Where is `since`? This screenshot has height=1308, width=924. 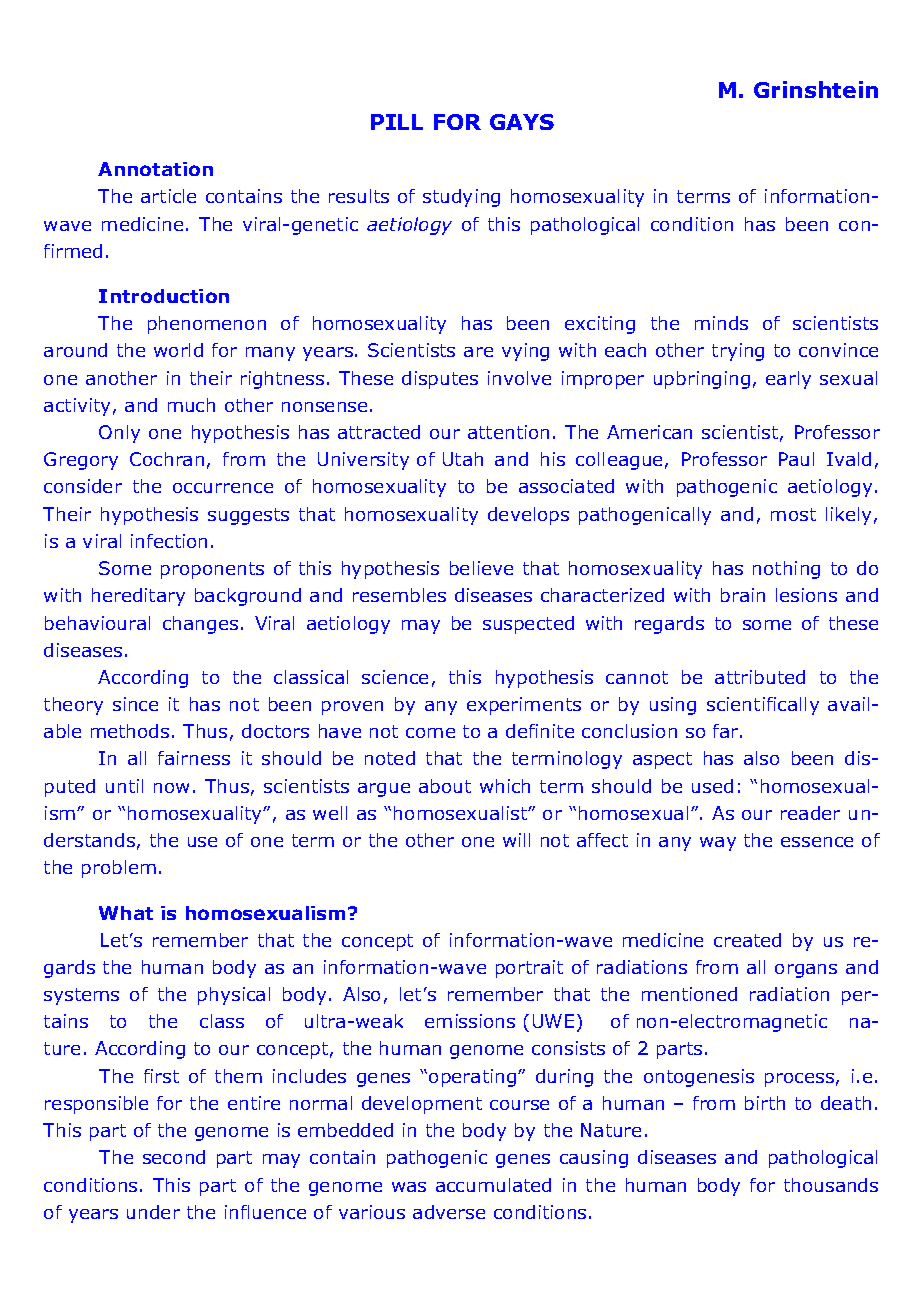 since is located at coordinates (135, 704).
